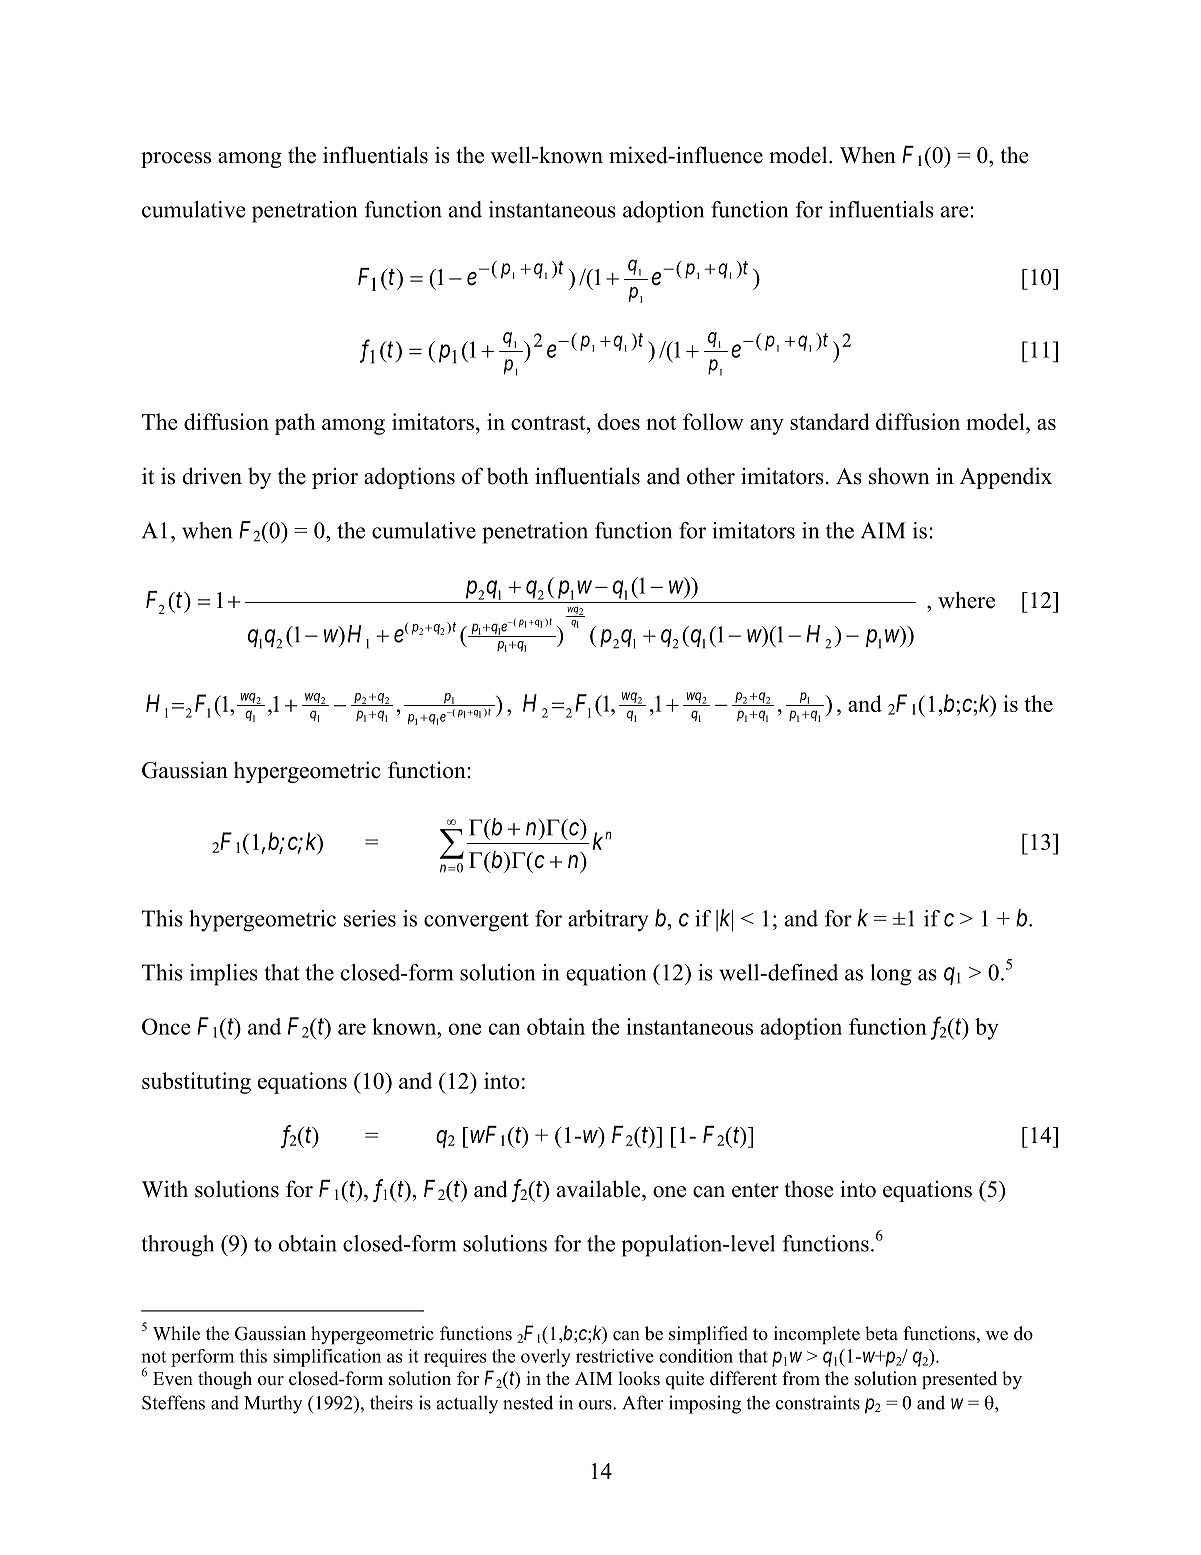 This screenshot has height=1555, width=1201. What do you see at coordinates (619, 421) in the screenshot?
I see `does` at bounding box center [619, 421].
